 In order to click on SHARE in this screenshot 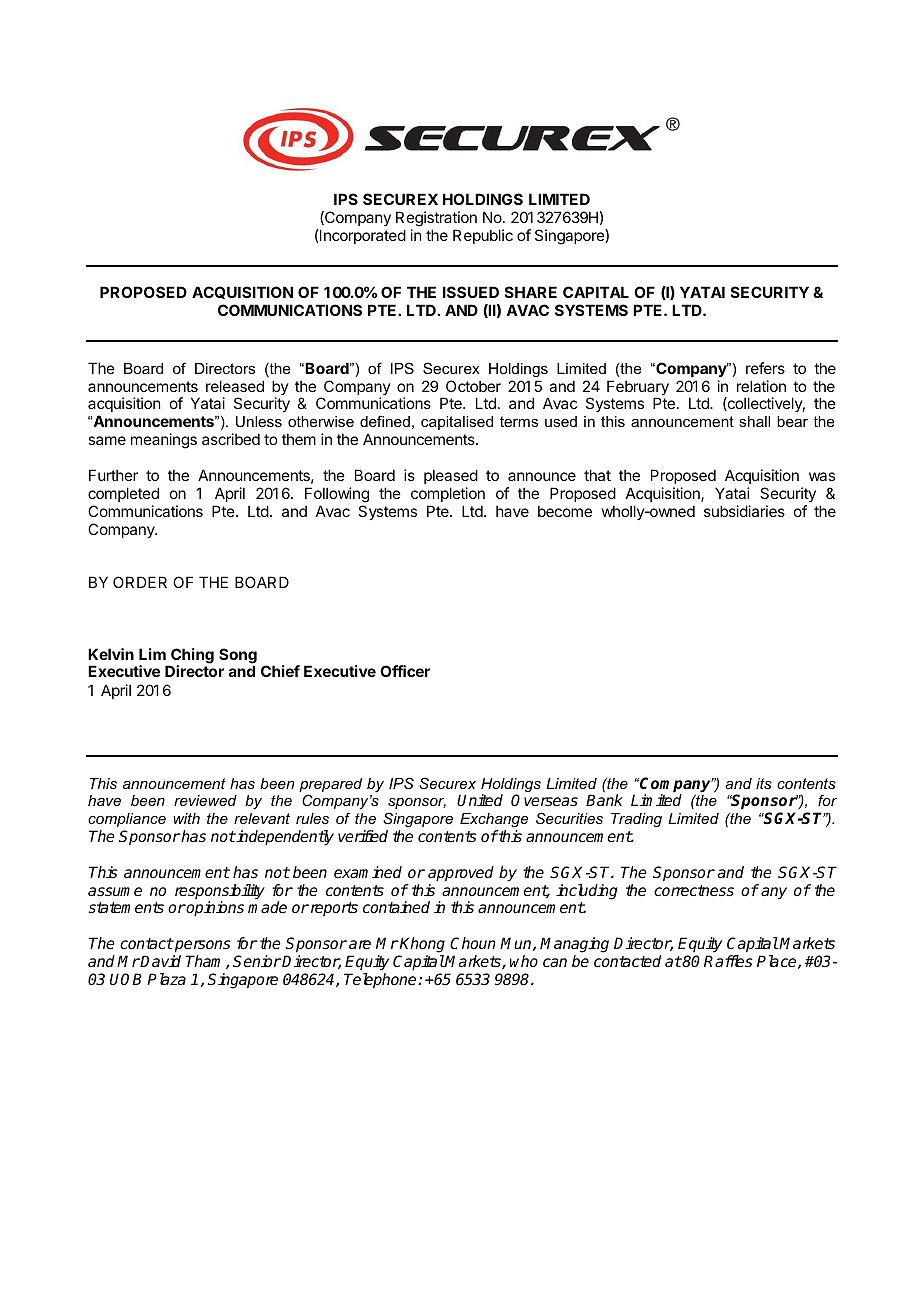, I will do `click(531, 292)`.
